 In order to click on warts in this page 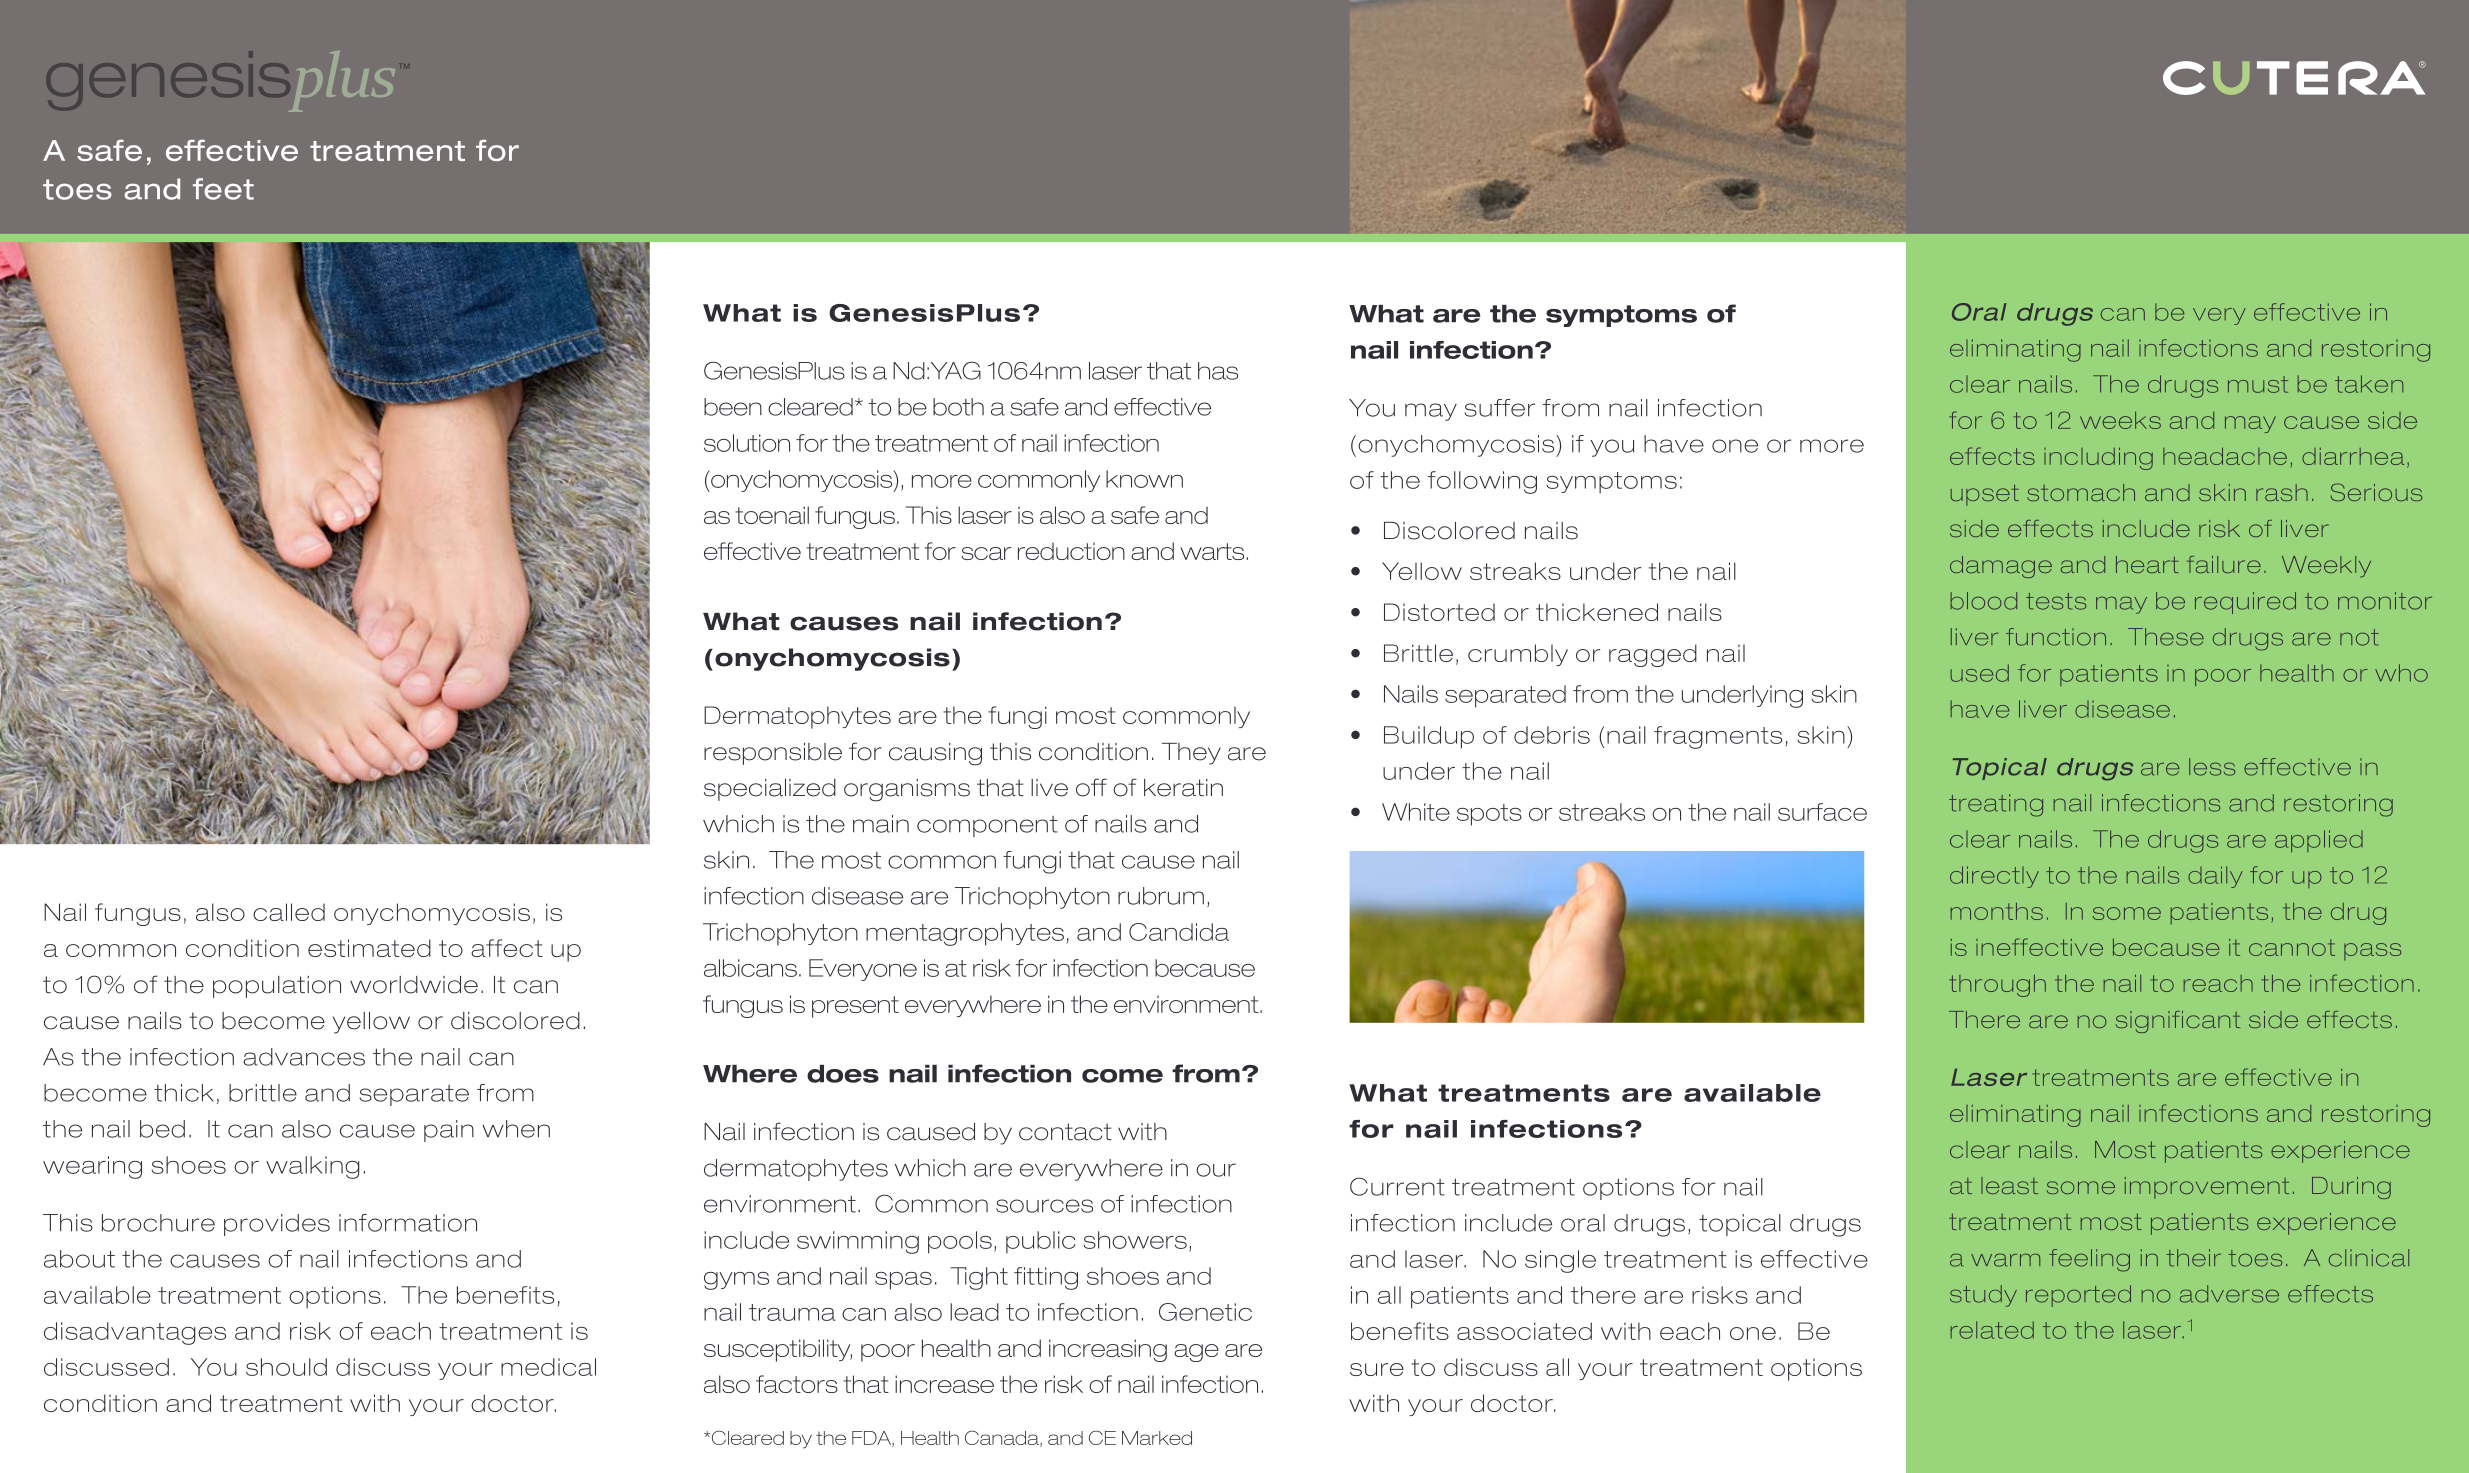, I will do `click(1212, 551)`.
